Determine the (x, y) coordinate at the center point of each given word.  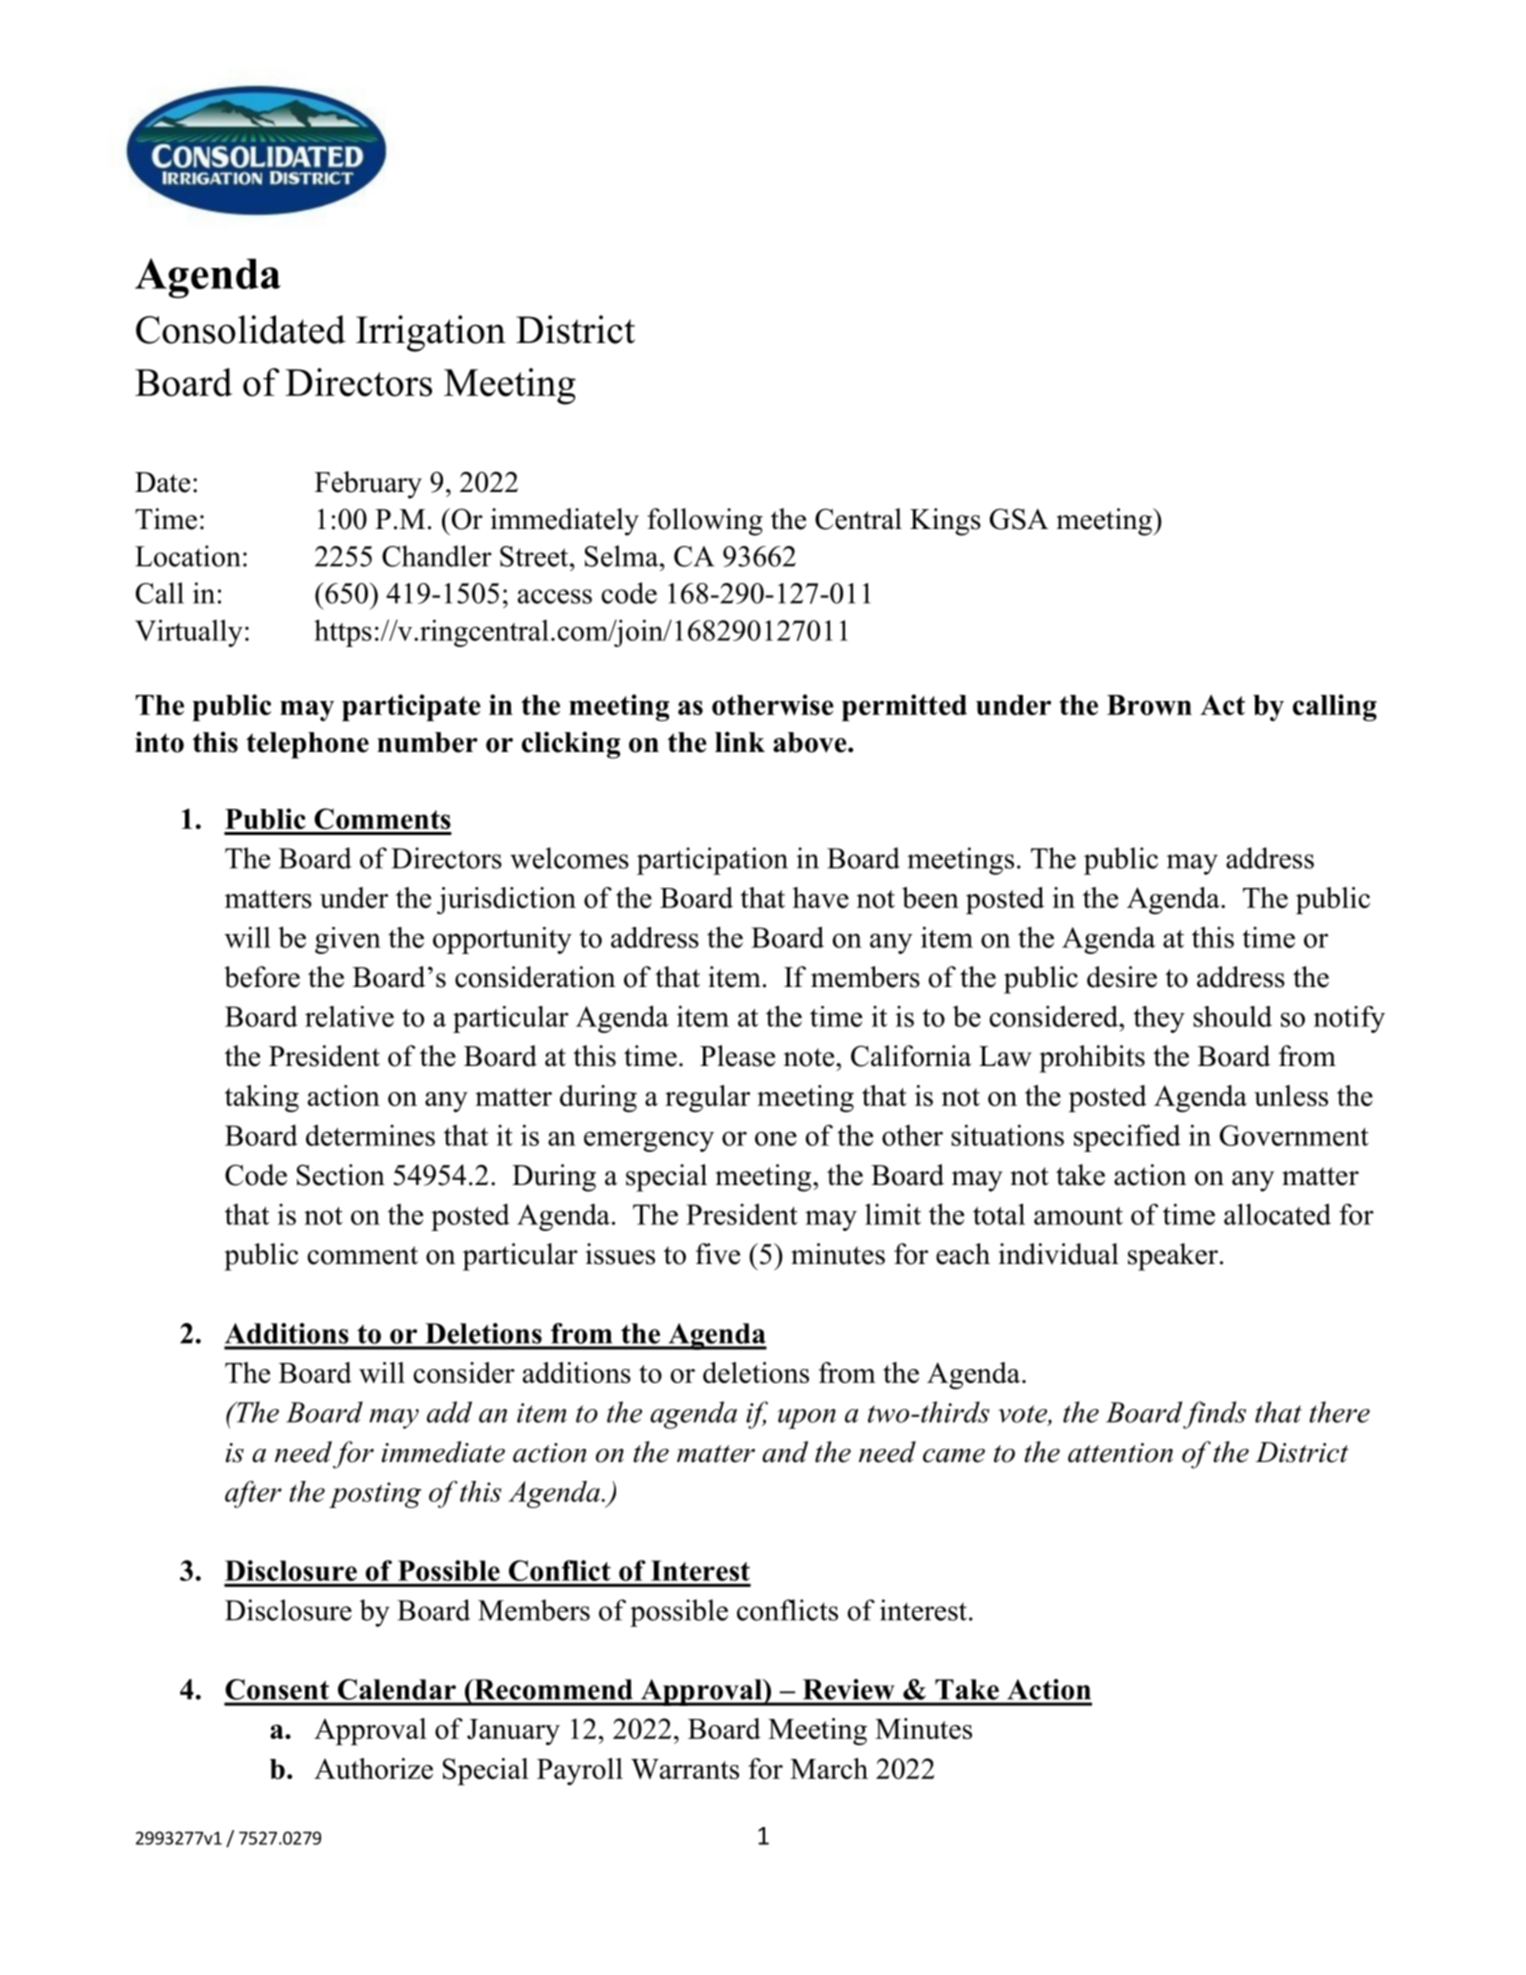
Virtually (189, 633)
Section (341, 1175)
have (821, 897)
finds (1214, 1415)
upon (807, 1419)
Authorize (373, 1768)
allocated (1277, 1214)
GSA (1019, 519)
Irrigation (431, 333)
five (718, 1254)
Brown (1149, 705)
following (705, 522)
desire (1122, 977)
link (740, 741)
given (348, 940)
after (253, 1494)
